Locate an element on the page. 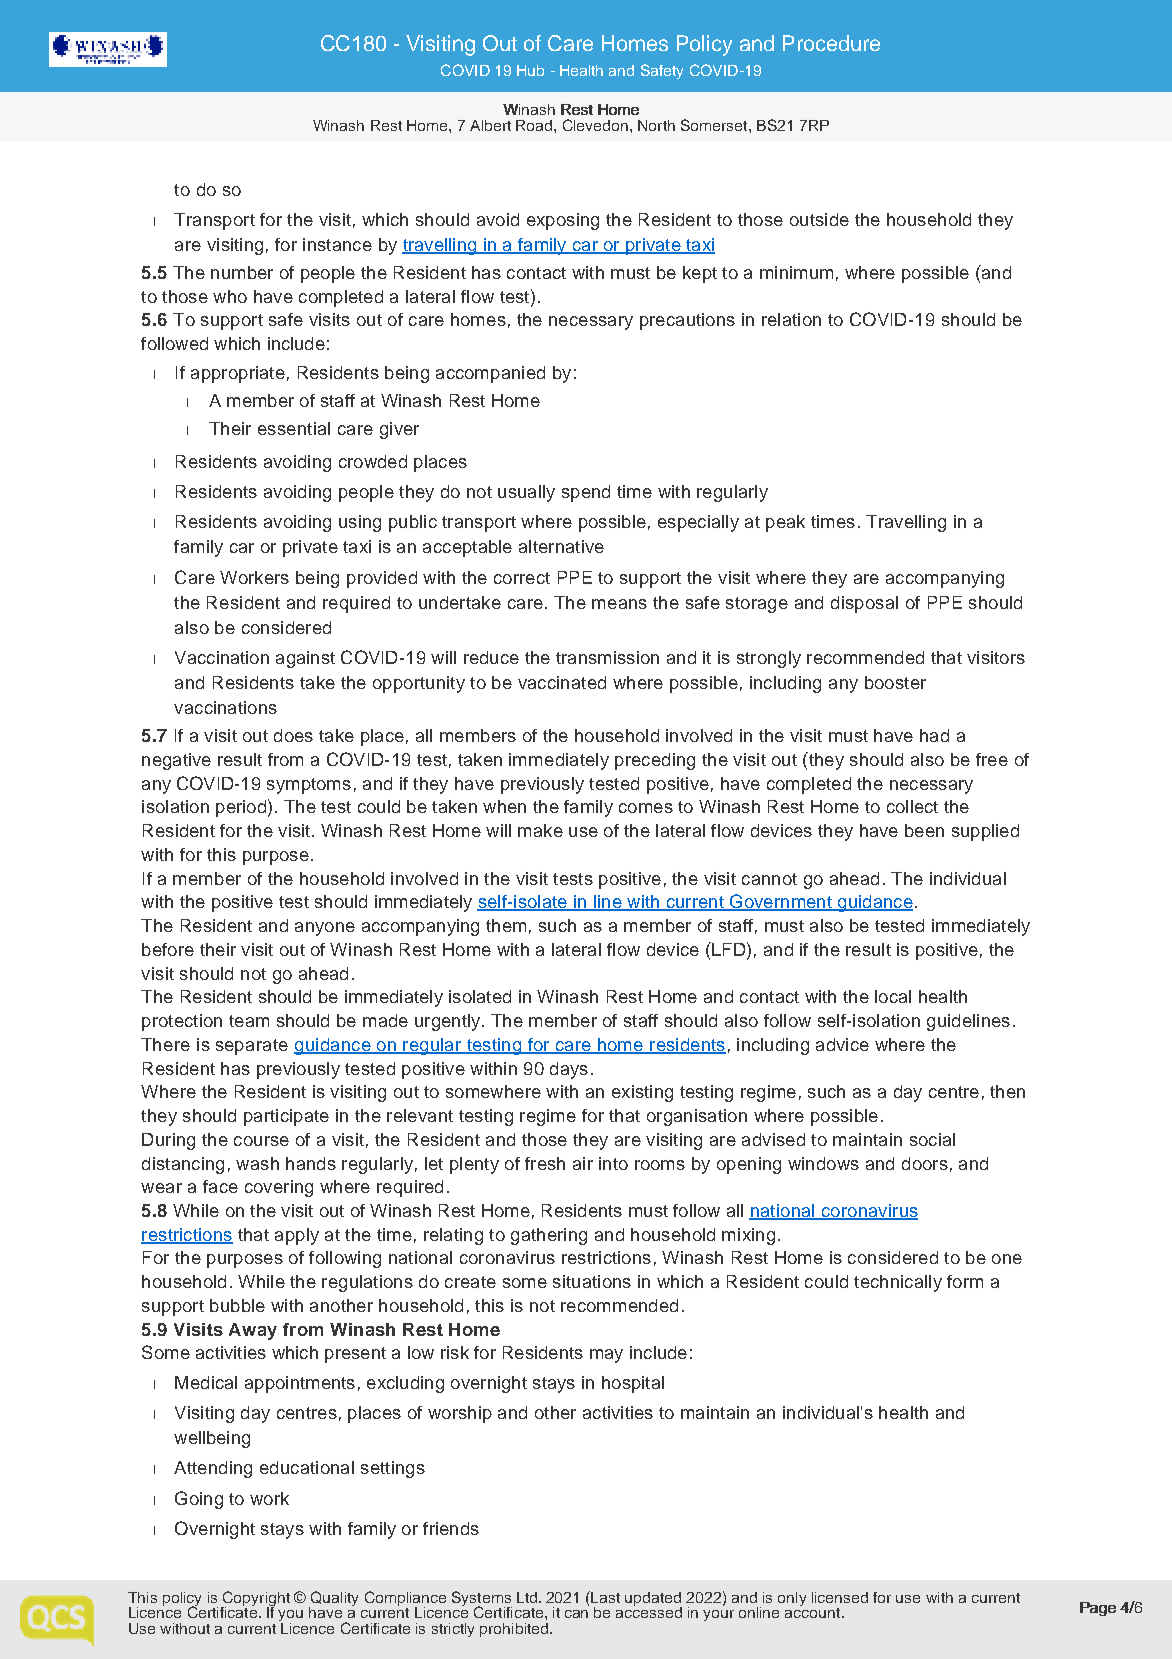 The height and width of the page is (1659, 1172). covering is located at coordinates (279, 1188).
